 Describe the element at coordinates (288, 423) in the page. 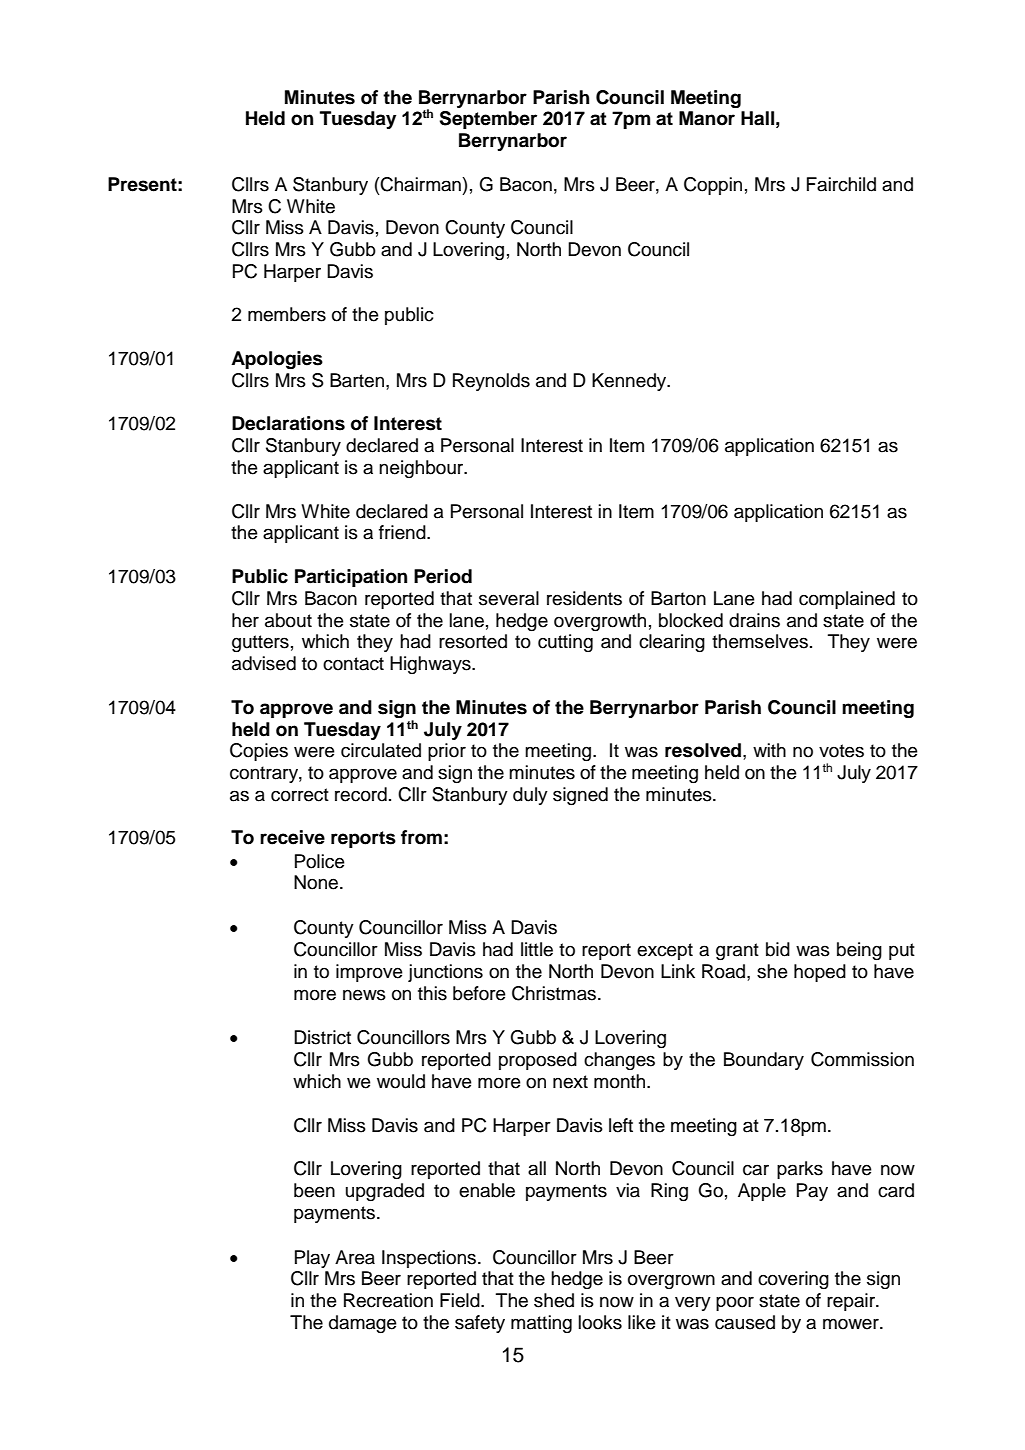

I see `Declarations` at that location.
